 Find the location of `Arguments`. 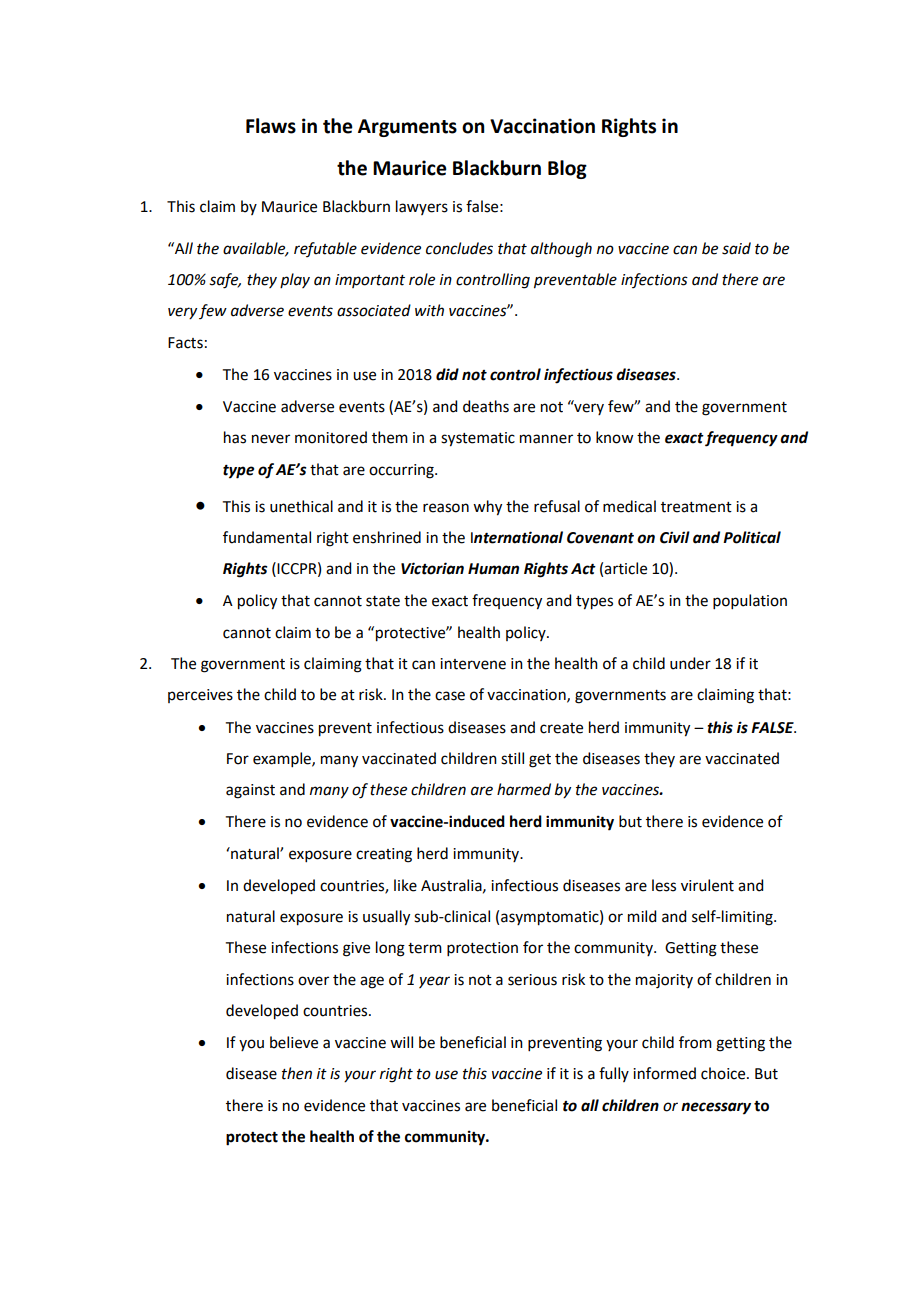

Arguments is located at coordinates (407, 128).
